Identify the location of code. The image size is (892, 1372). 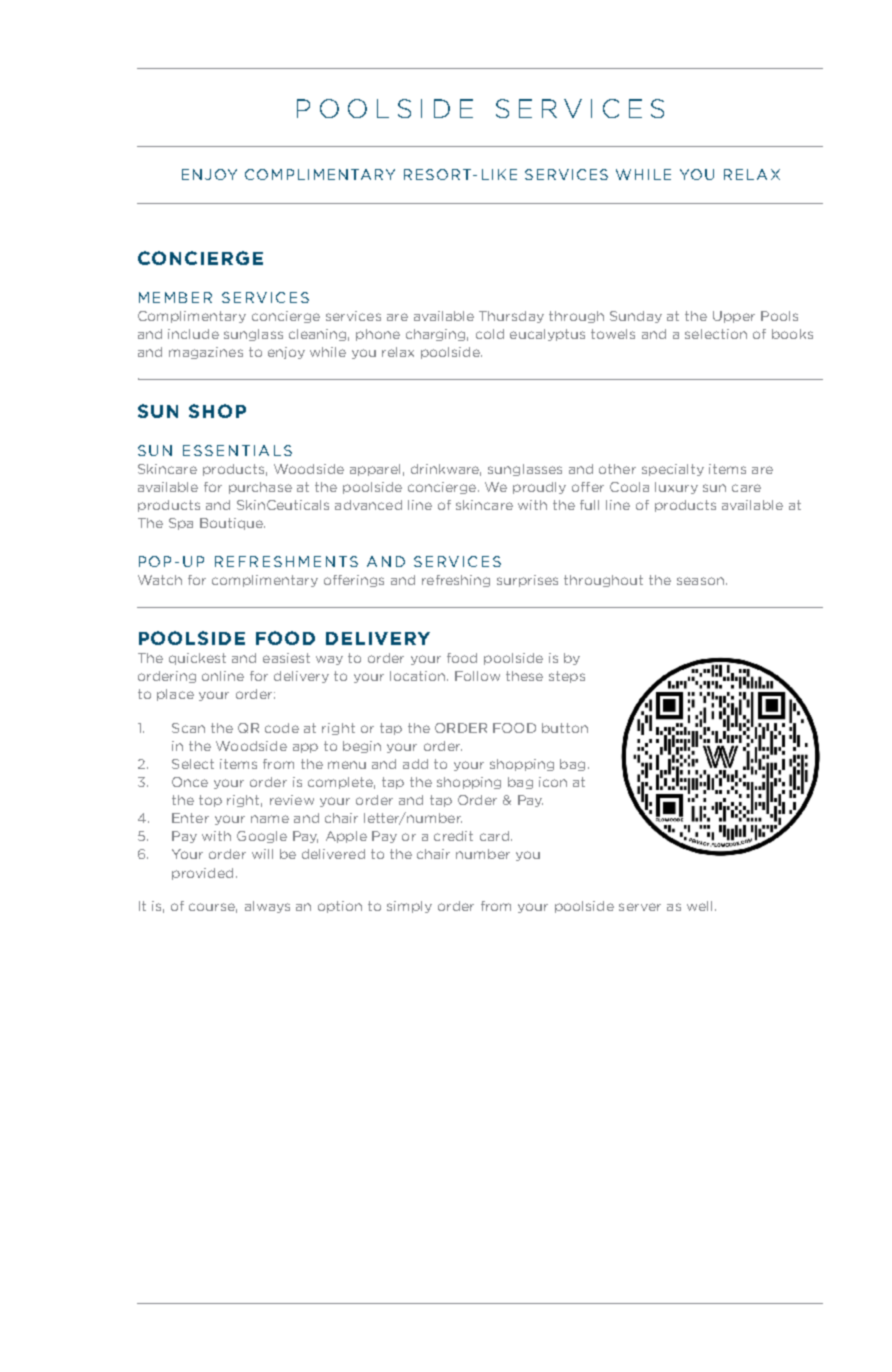
(282, 728).
